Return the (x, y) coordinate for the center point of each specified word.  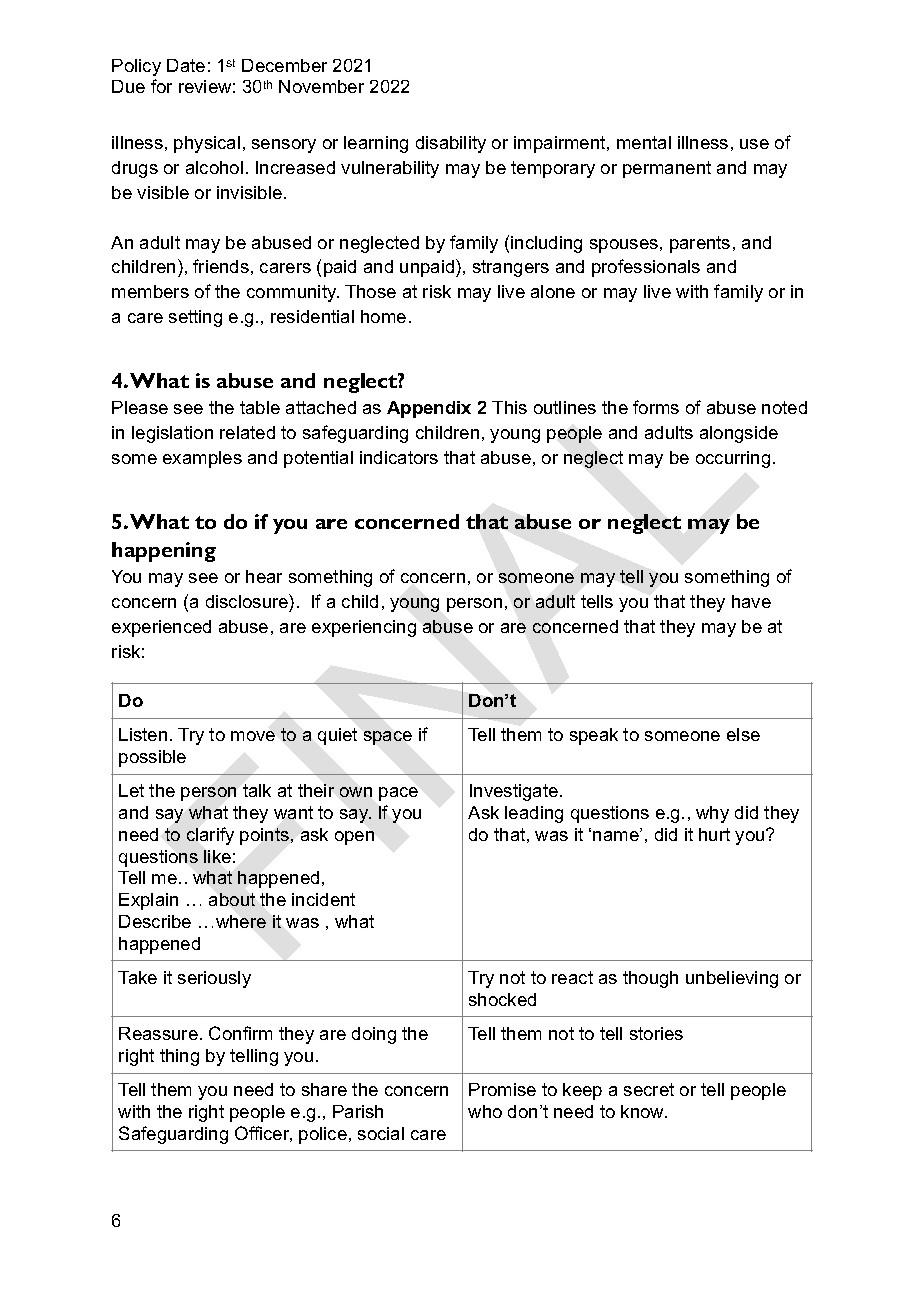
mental (644, 142)
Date (186, 65)
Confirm (240, 1033)
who (485, 1111)
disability (451, 144)
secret (649, 1089)
